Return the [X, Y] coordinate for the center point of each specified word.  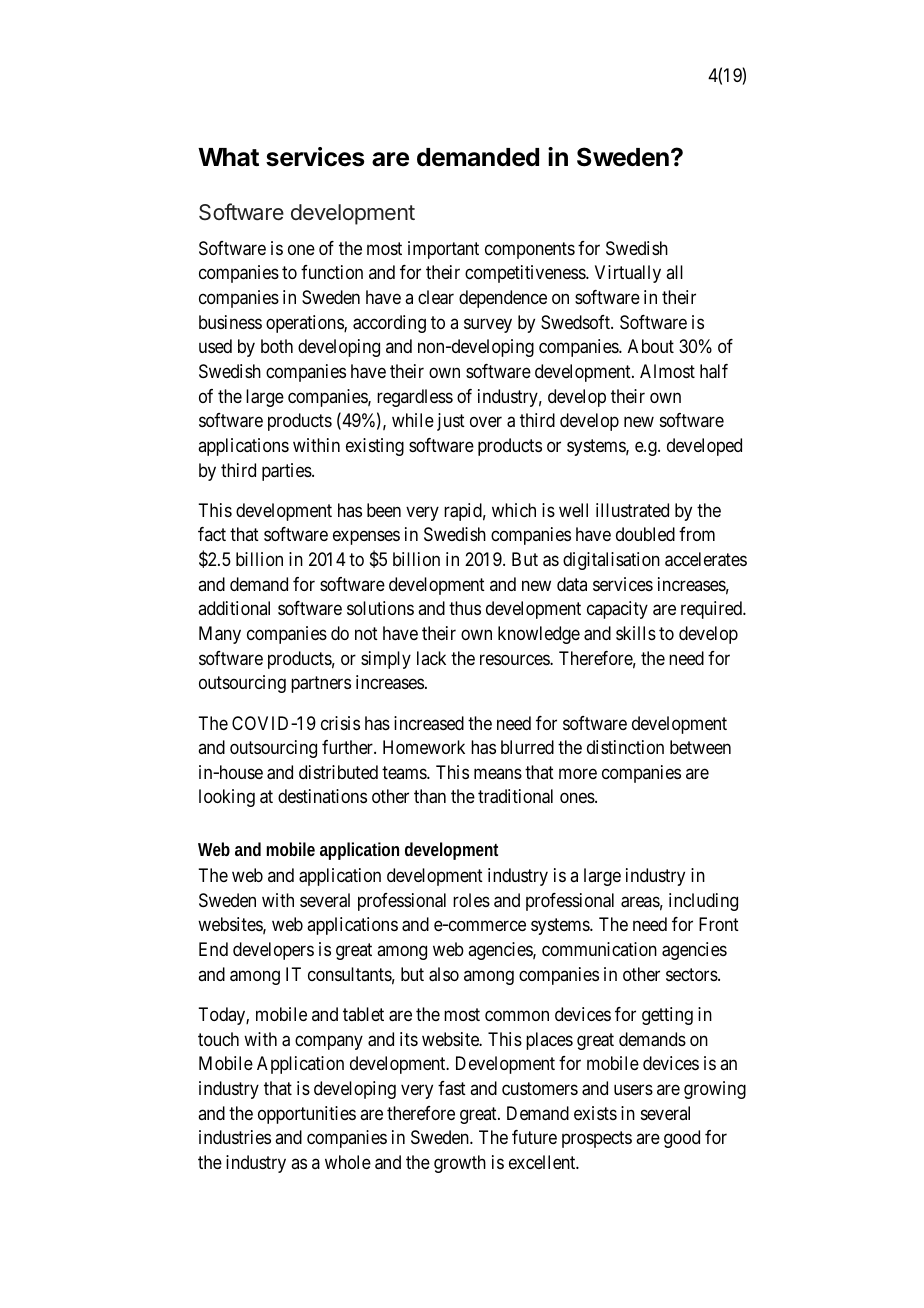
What [228, 157]
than [430, 796]
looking [227, 798]
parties [287, 472]
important [443, 250]
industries [235, 1137]
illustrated [632, 510]
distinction [625, 747]
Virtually [628, 274]
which [514, 510]
